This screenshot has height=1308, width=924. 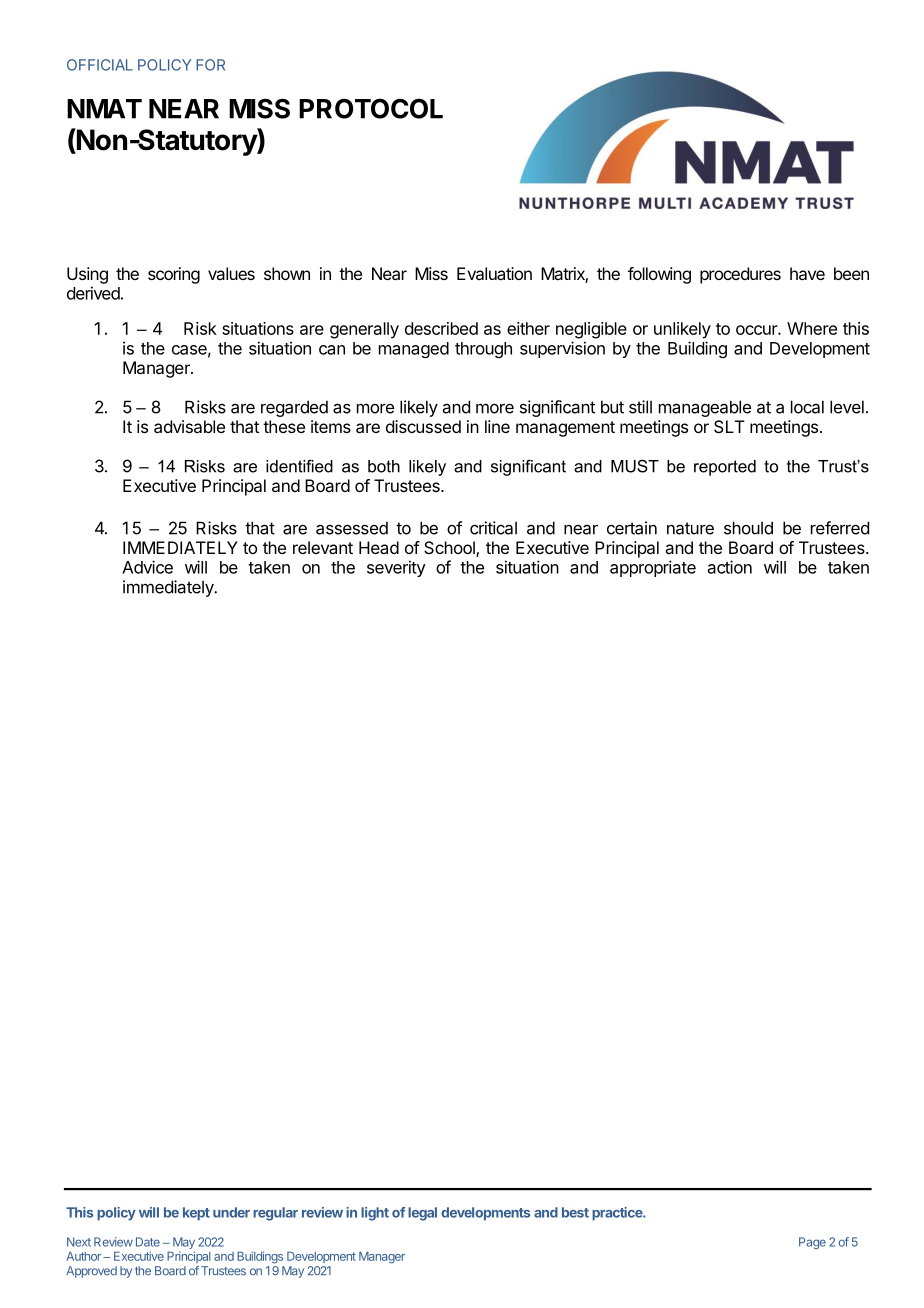 What do you see at coordinates (740, 275) in the screenshot?
I see `procedures` at bounding box center [740, 275].
